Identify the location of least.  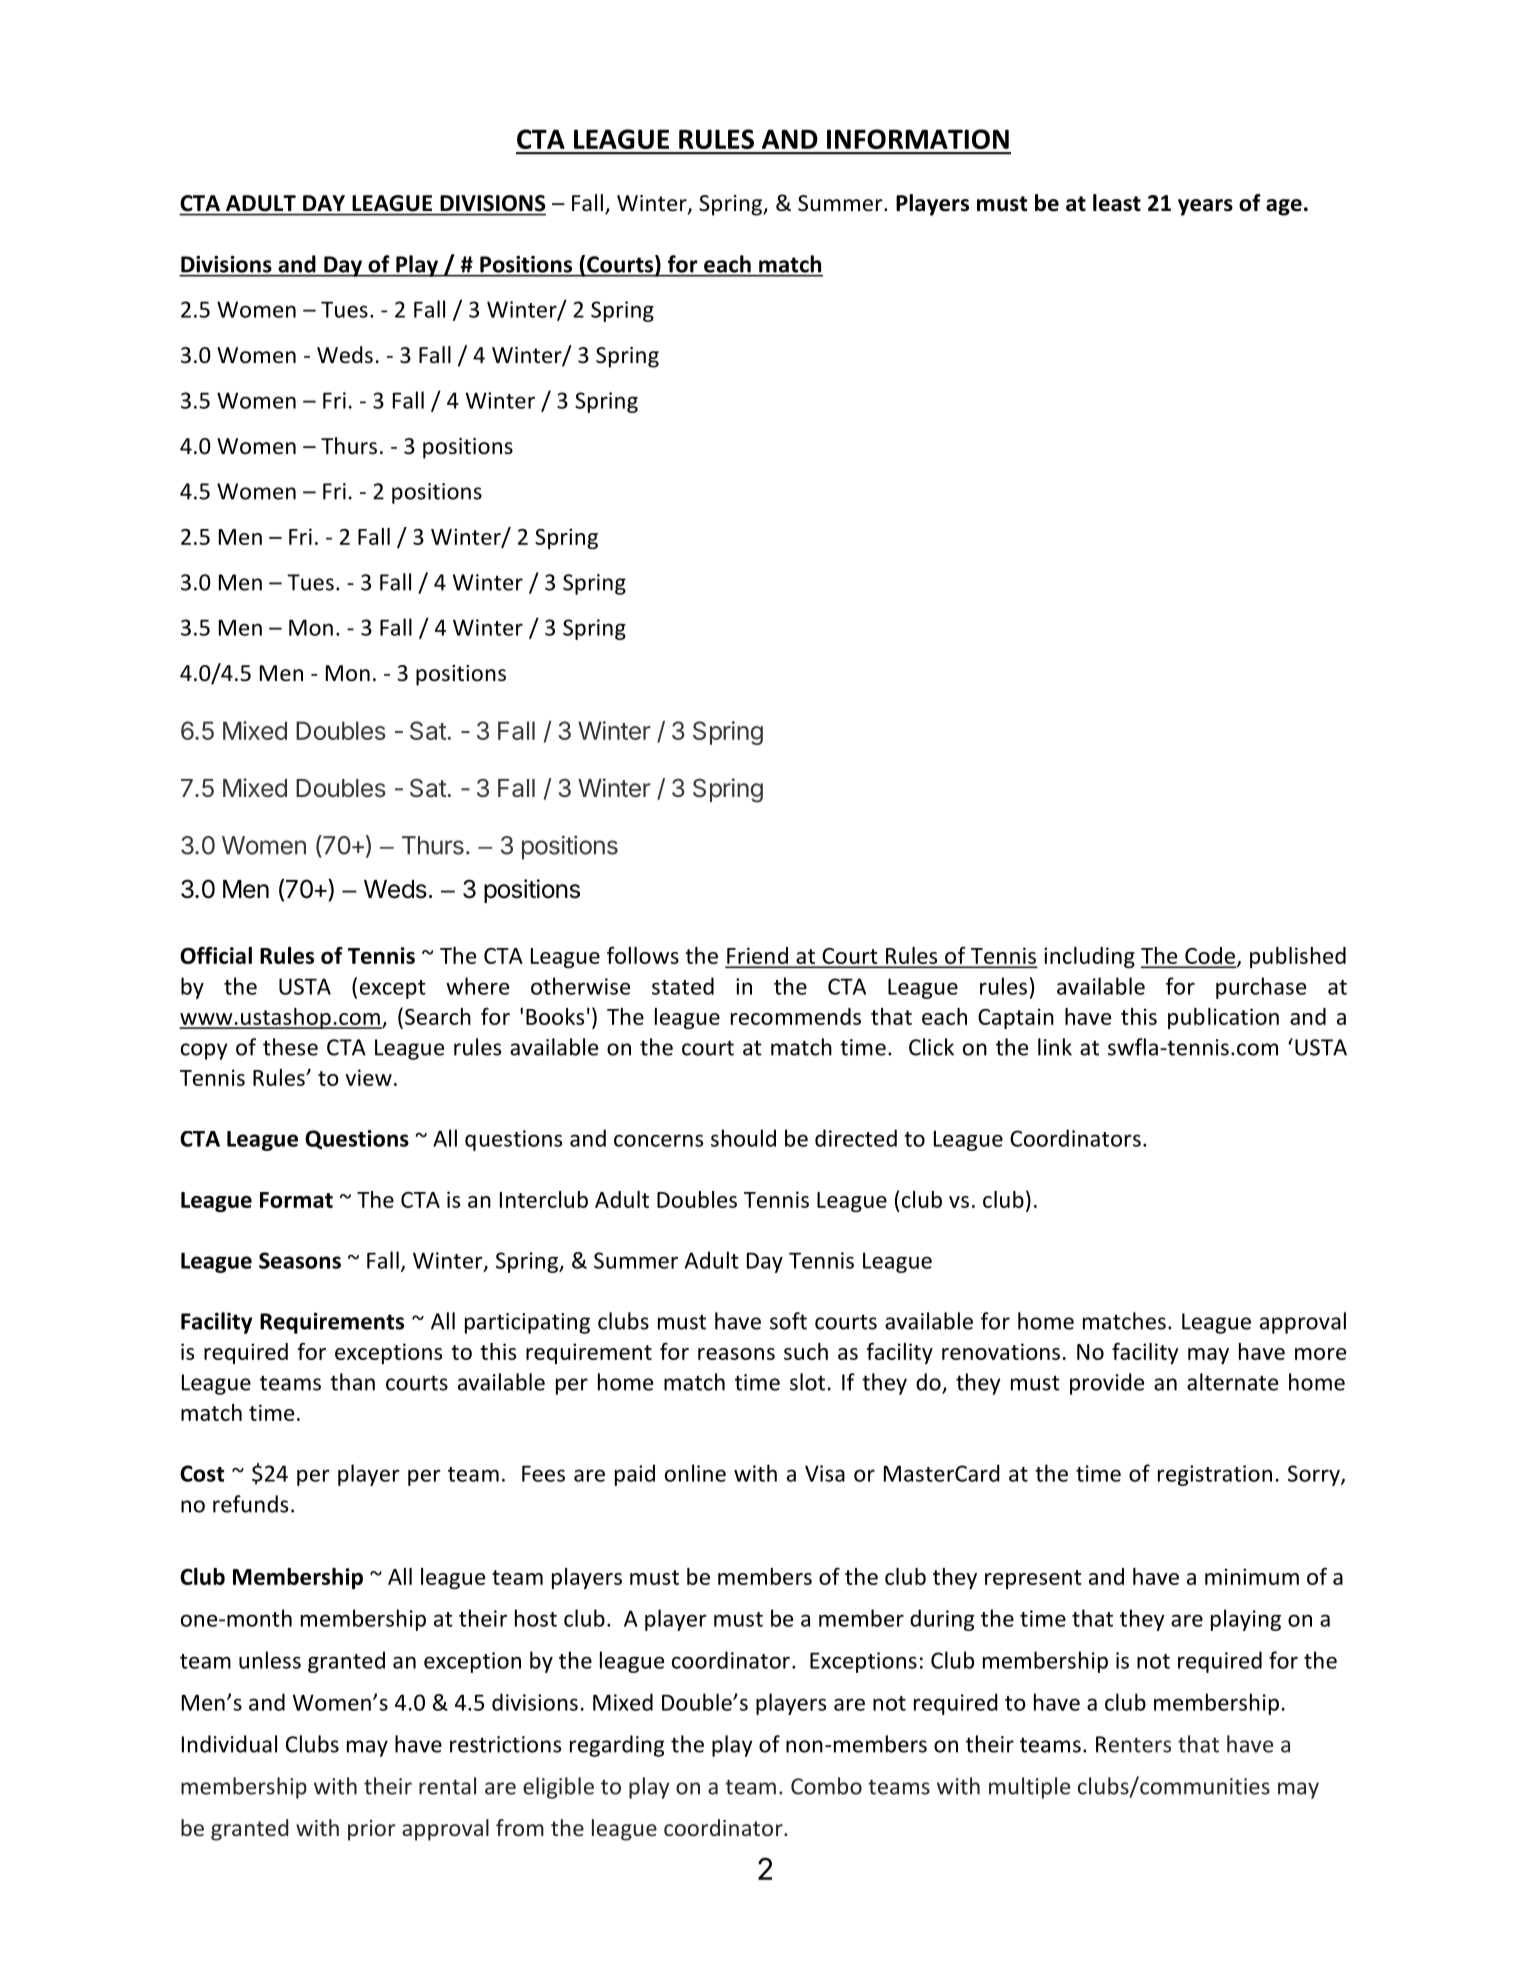
(1117, 203).
